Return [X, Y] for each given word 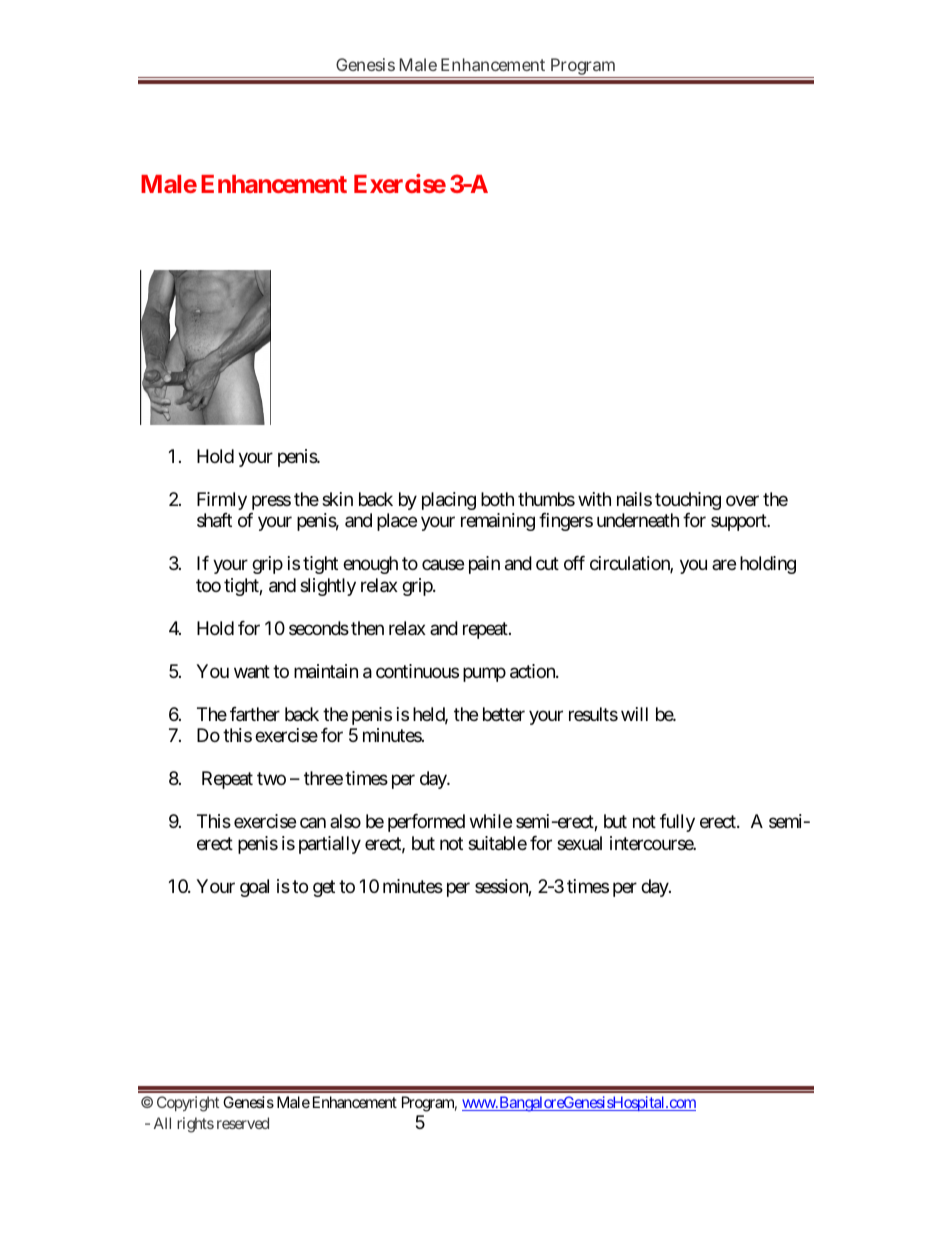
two [271, 778]
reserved [243, 1123]
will [634, 714]
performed [426, 823]
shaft [214, 520]
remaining [498, 522]
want [252, 671]
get [324, 888]
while [491, 821]
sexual [579, 843]
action [533, 671]
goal [254, 888]
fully [677, 823]
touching [688, 501]
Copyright [188, 1104]
